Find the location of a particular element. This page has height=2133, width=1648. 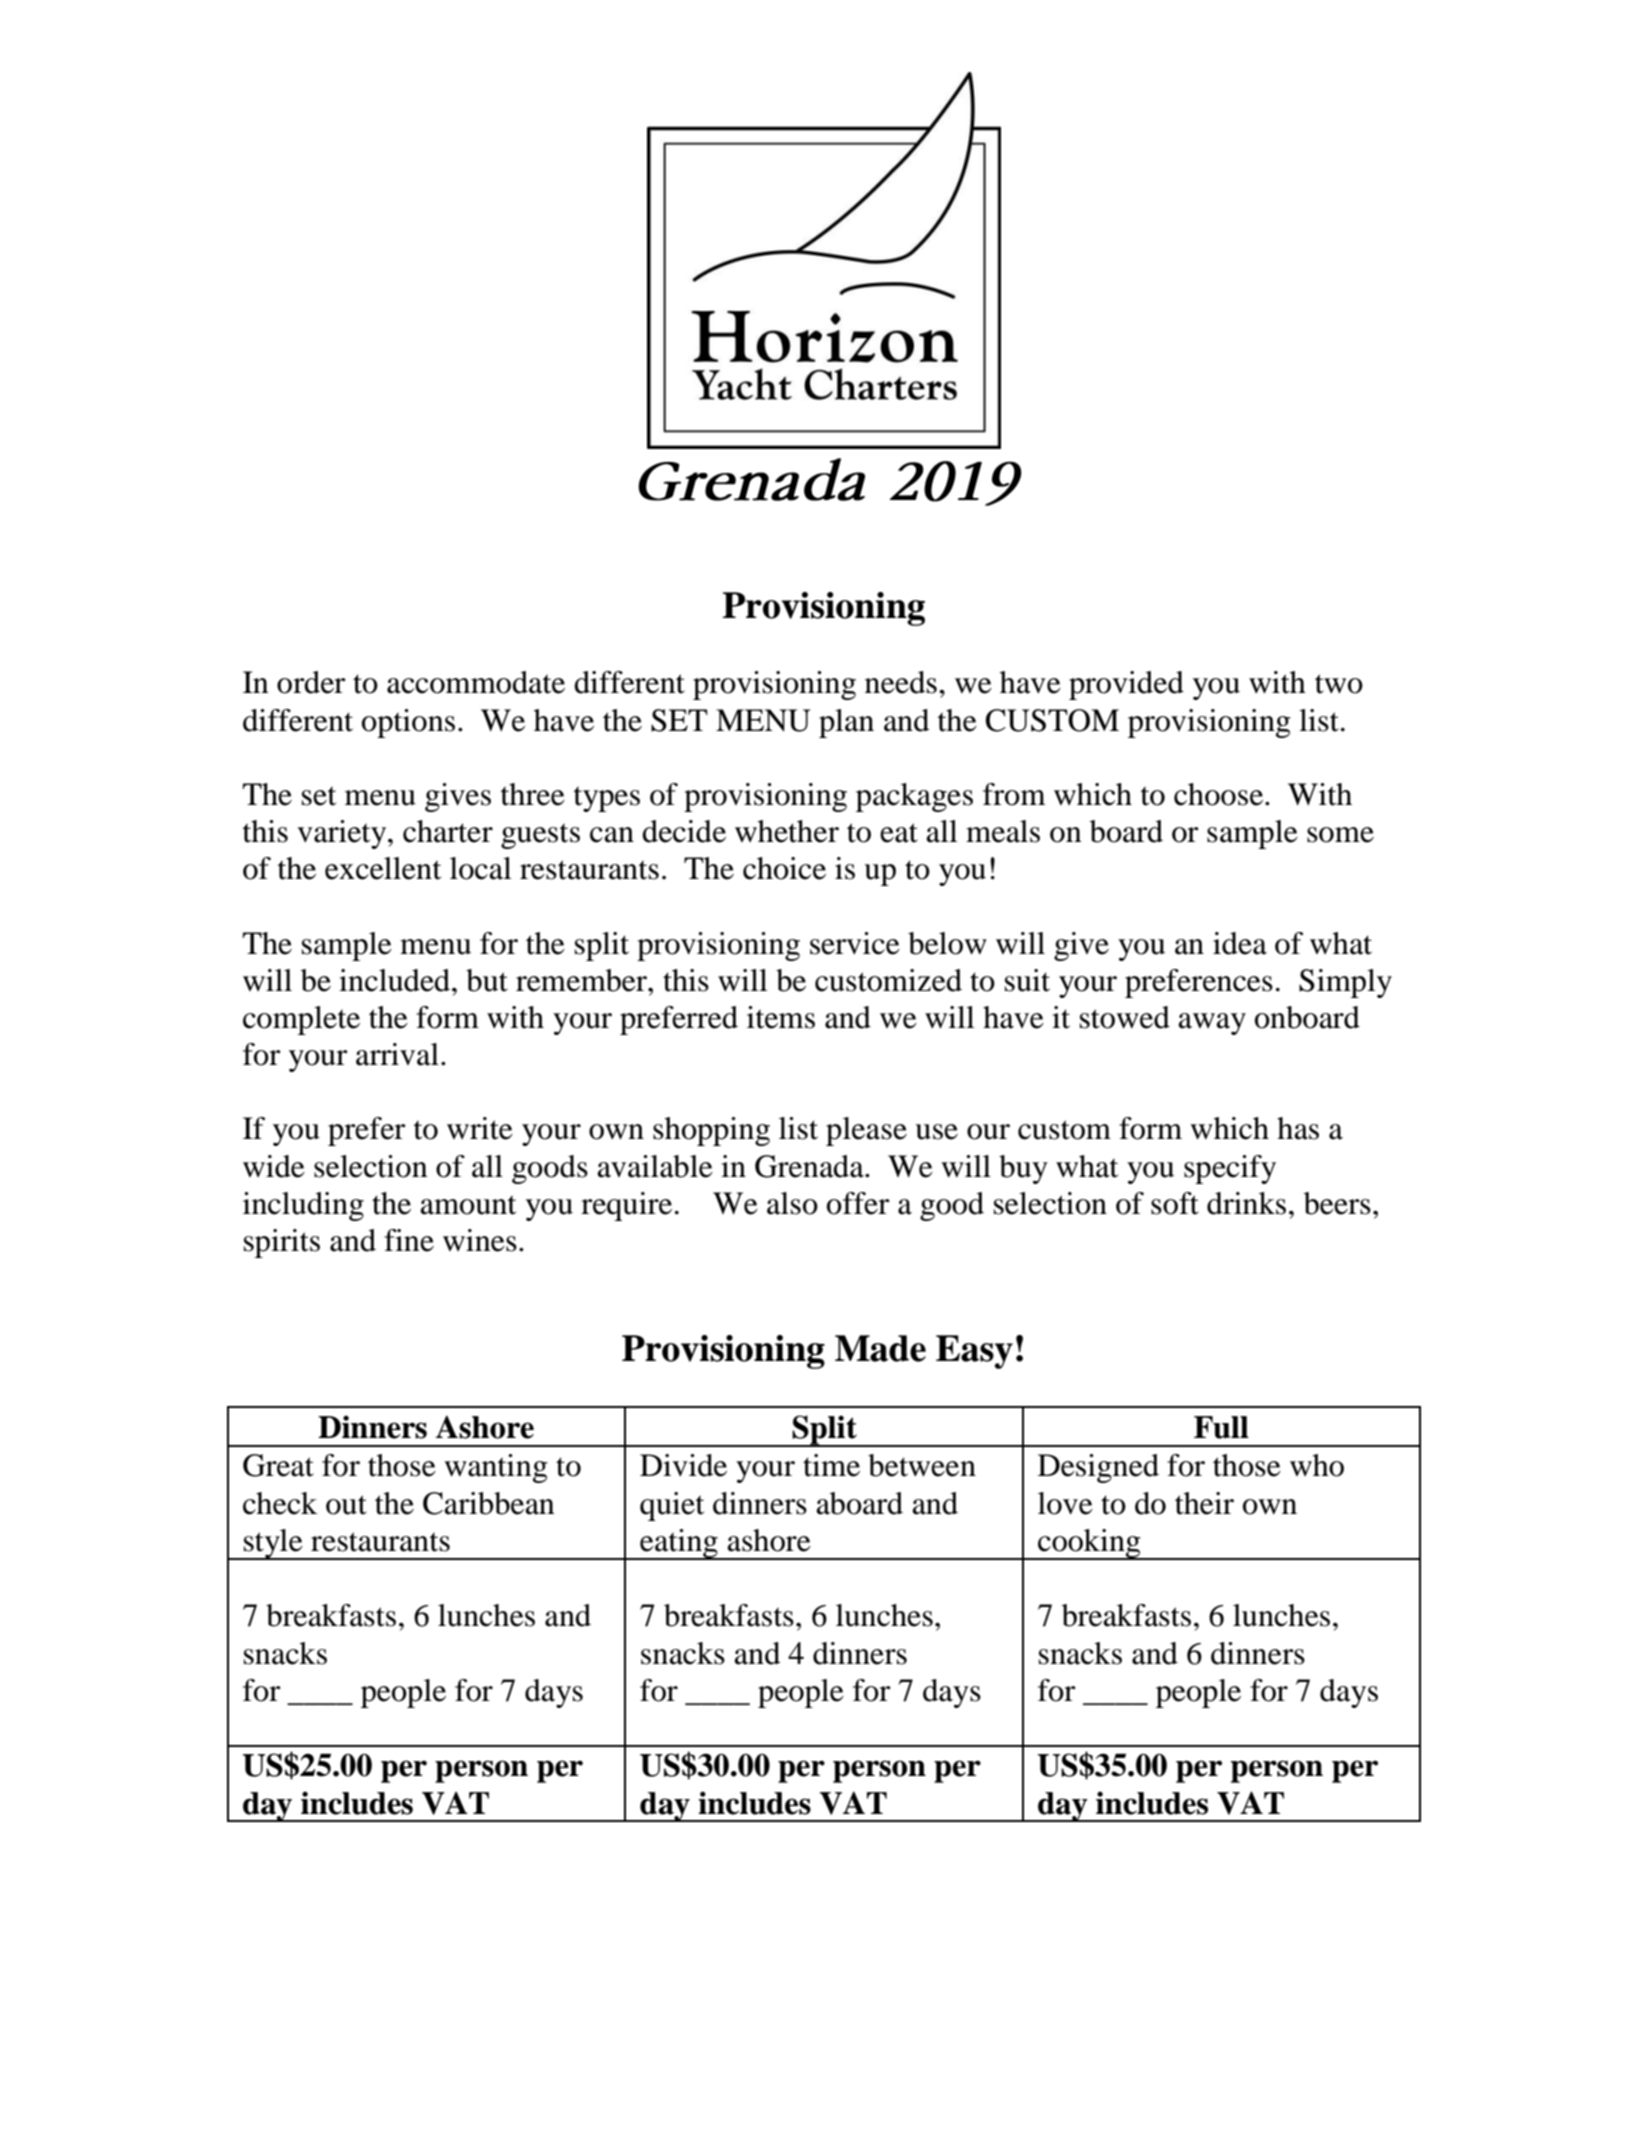

time is located at coordinates (831, 1465).
